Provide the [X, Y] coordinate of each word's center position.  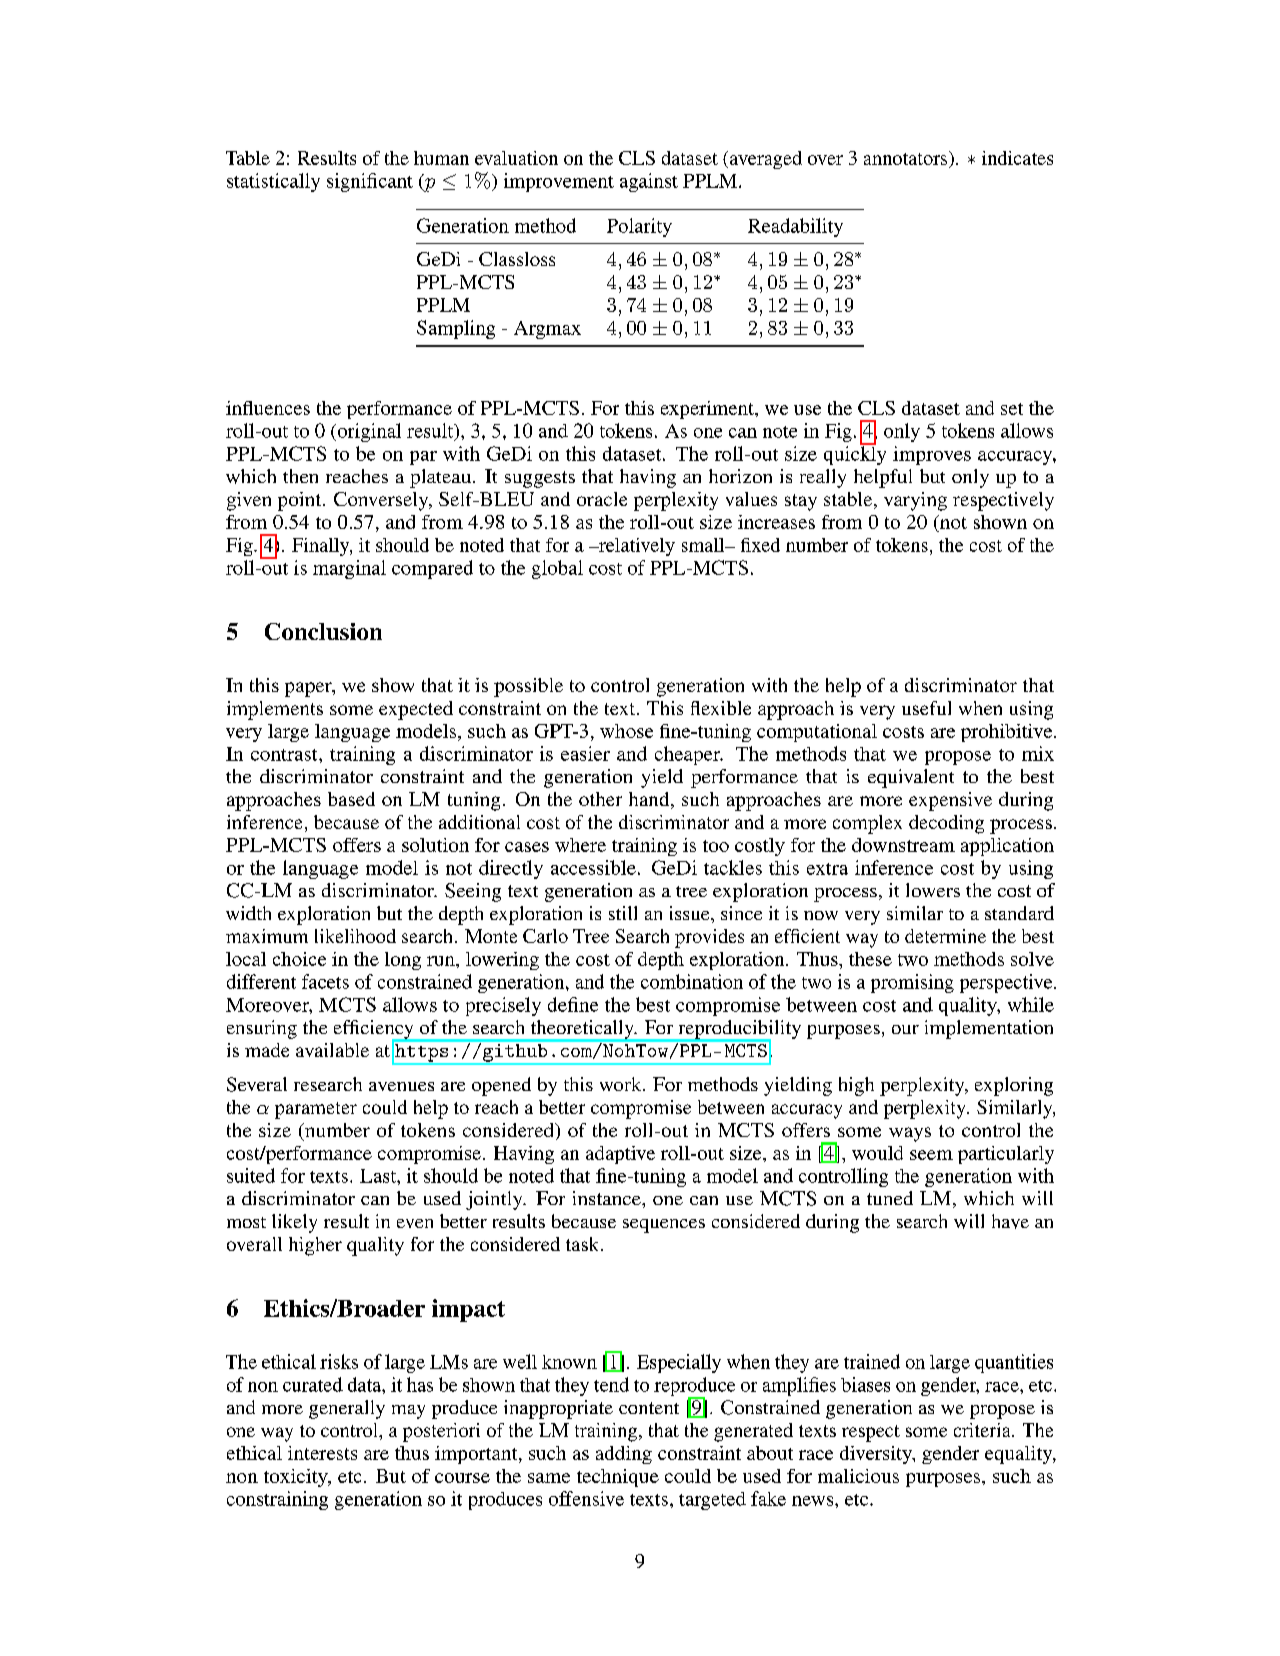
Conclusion [323, 631]
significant [370, 182]
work [622, 1084]
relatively [636, 547]
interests [322, 1453]
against [649, 182]
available [332, 1050]
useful [926, 708]
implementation [989, 1029]
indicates [1017, 158]
